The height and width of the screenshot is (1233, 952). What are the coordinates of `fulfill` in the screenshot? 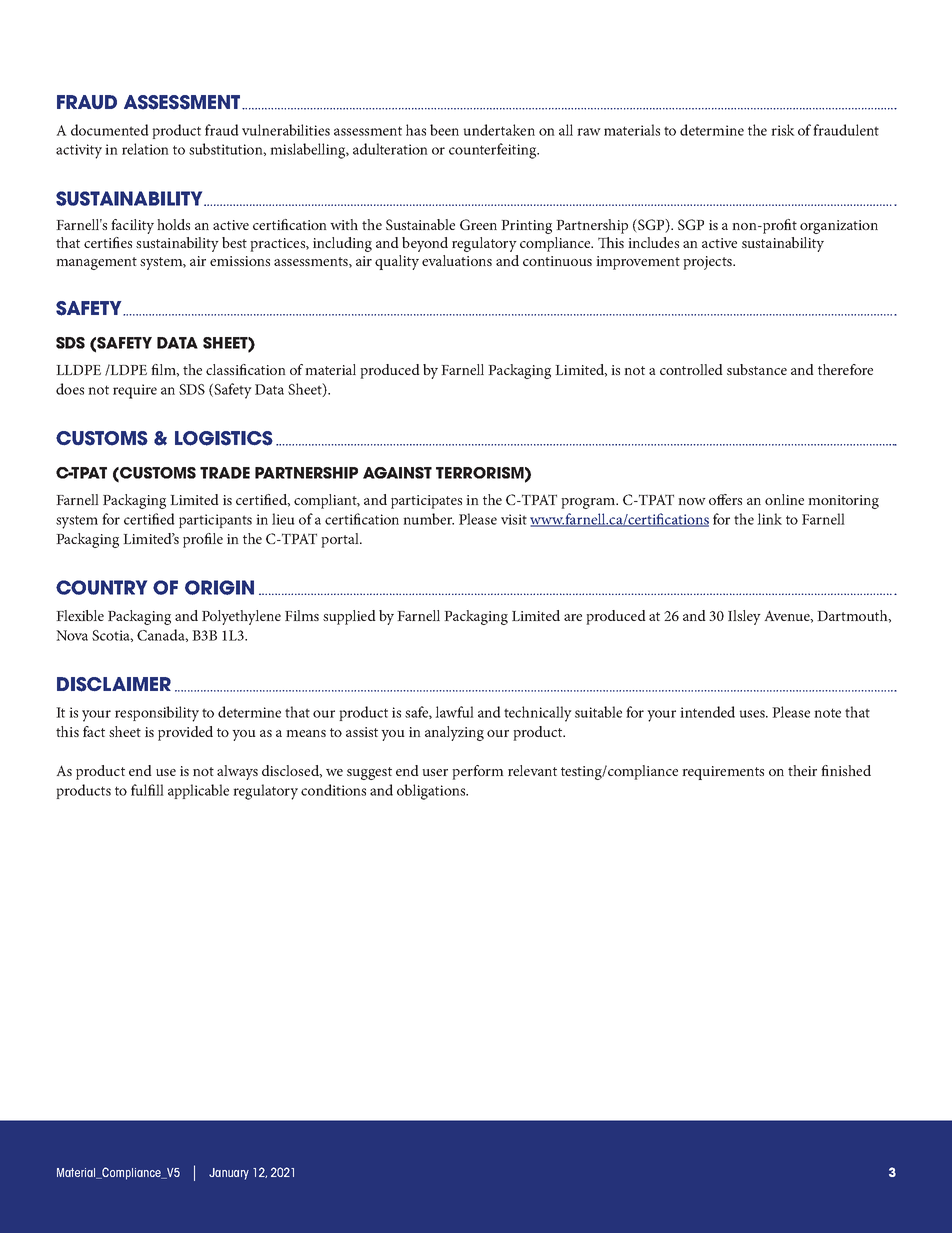 It's located at (147, 790).
